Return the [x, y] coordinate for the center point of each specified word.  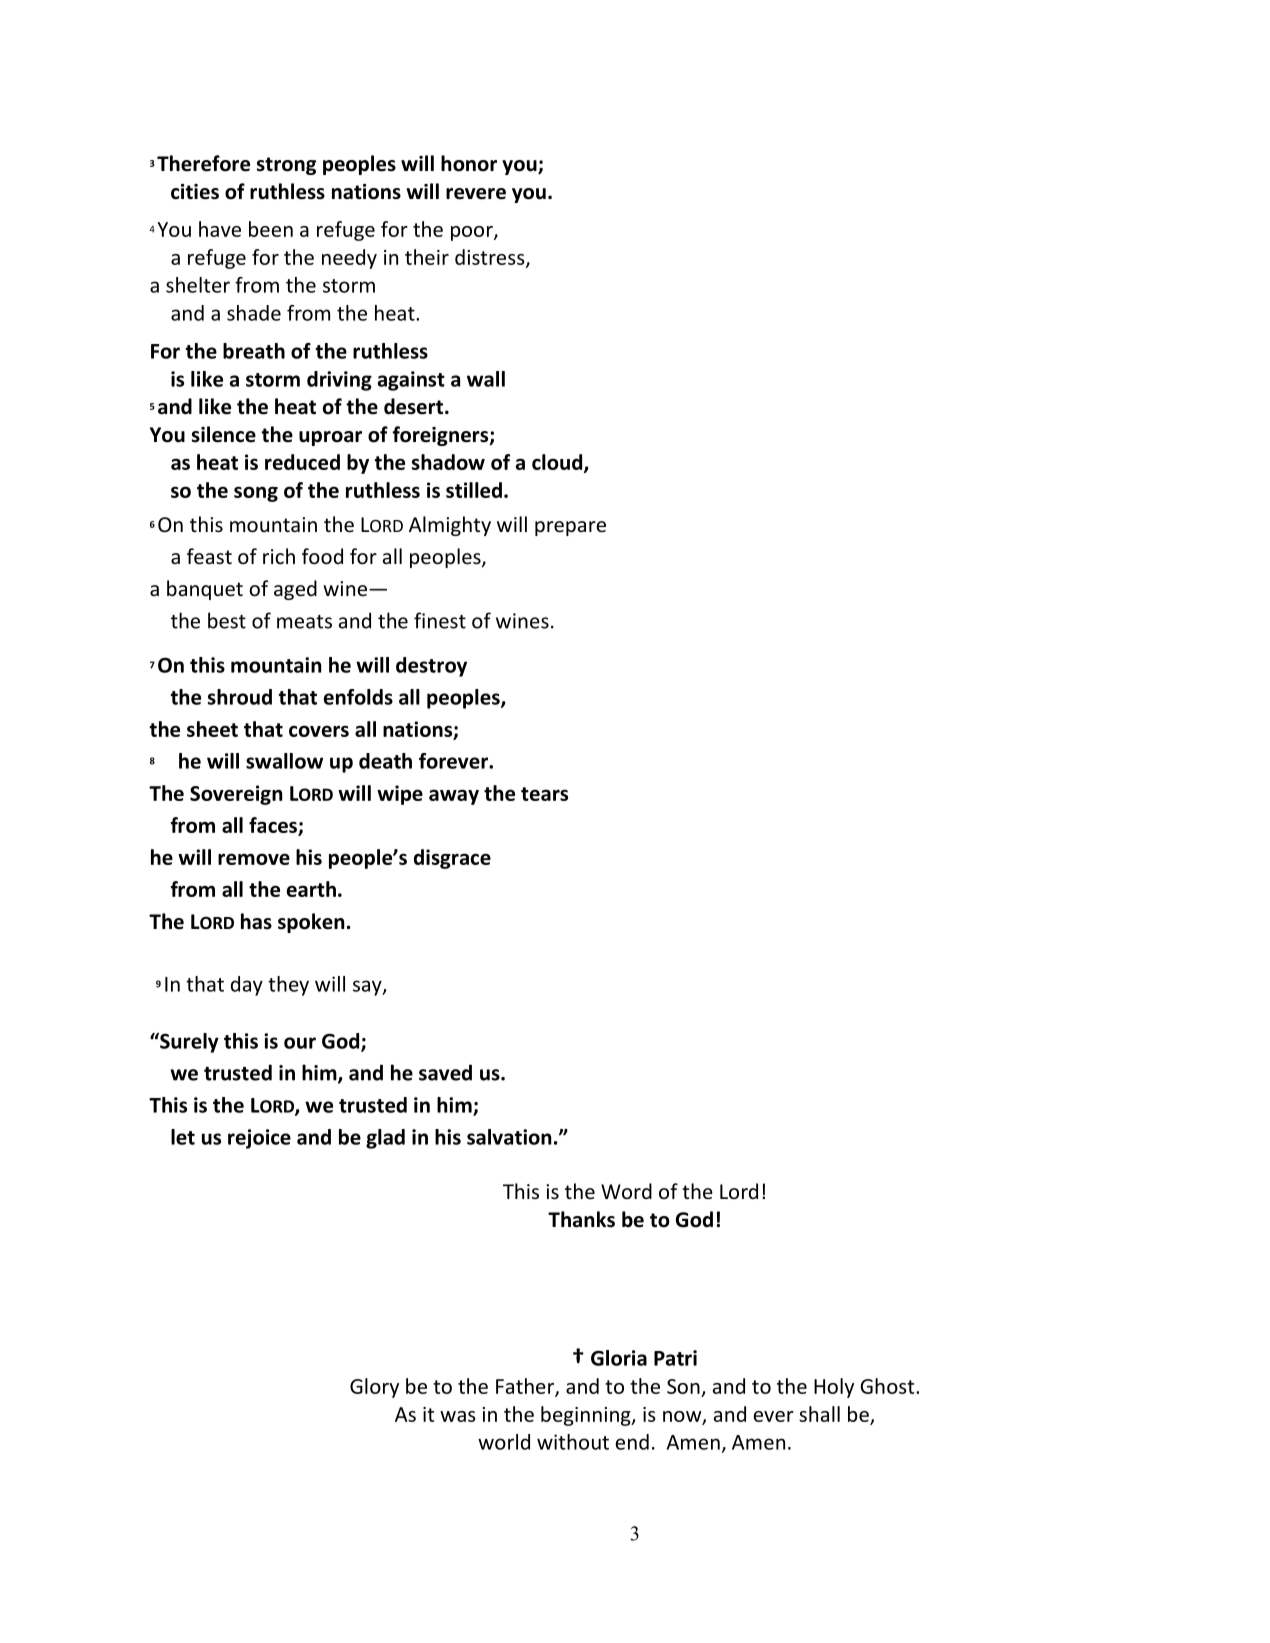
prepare [570, 528]
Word [626, 1191]
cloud [558, 463]
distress [491, 258]
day [247, 986]
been [271, 229]
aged [295, 590]
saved [445, 1072]
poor [473, 233]
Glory [374, 1388]
